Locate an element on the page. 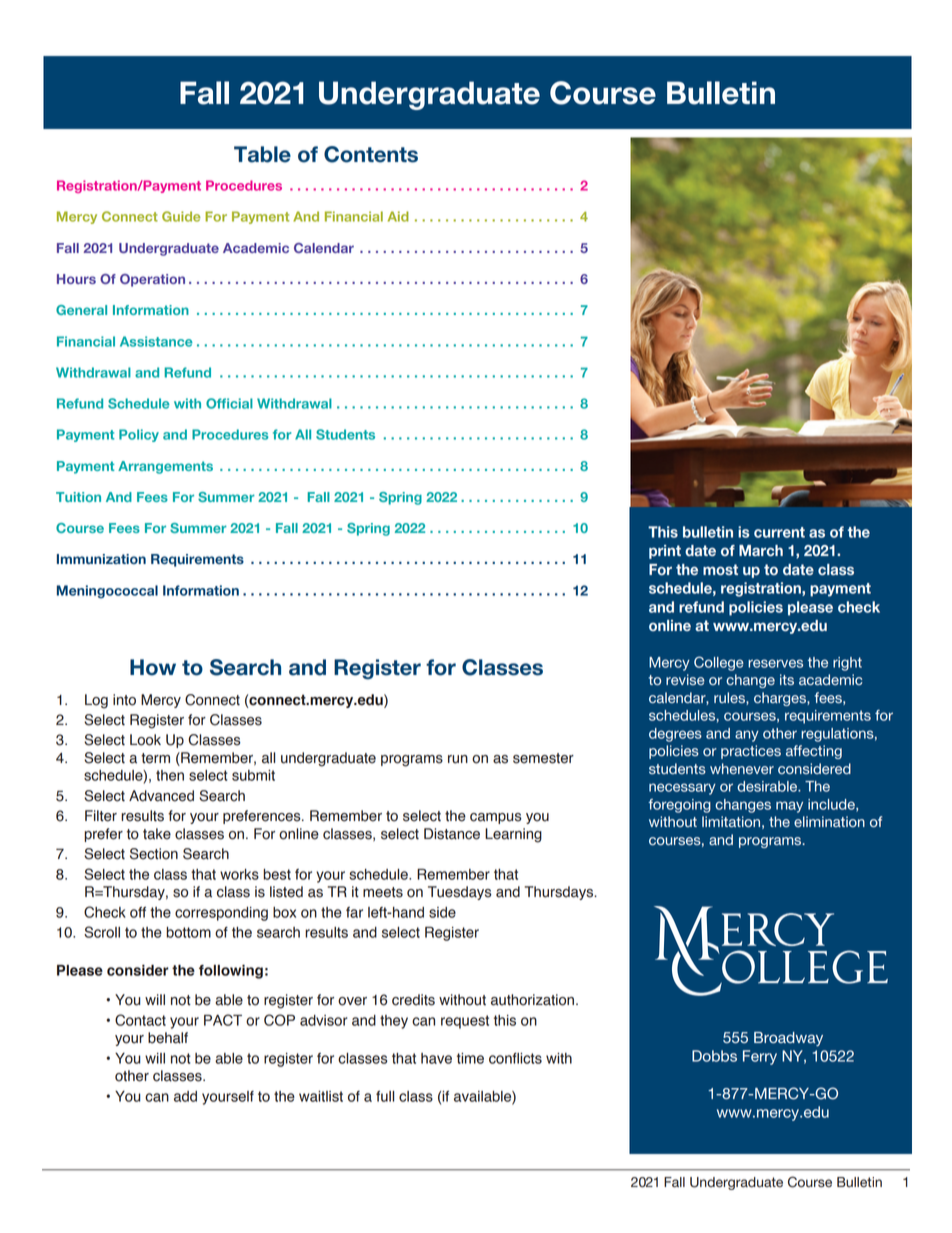 This document has height=1233, width=952. How is located at coordinates (153, 667).
